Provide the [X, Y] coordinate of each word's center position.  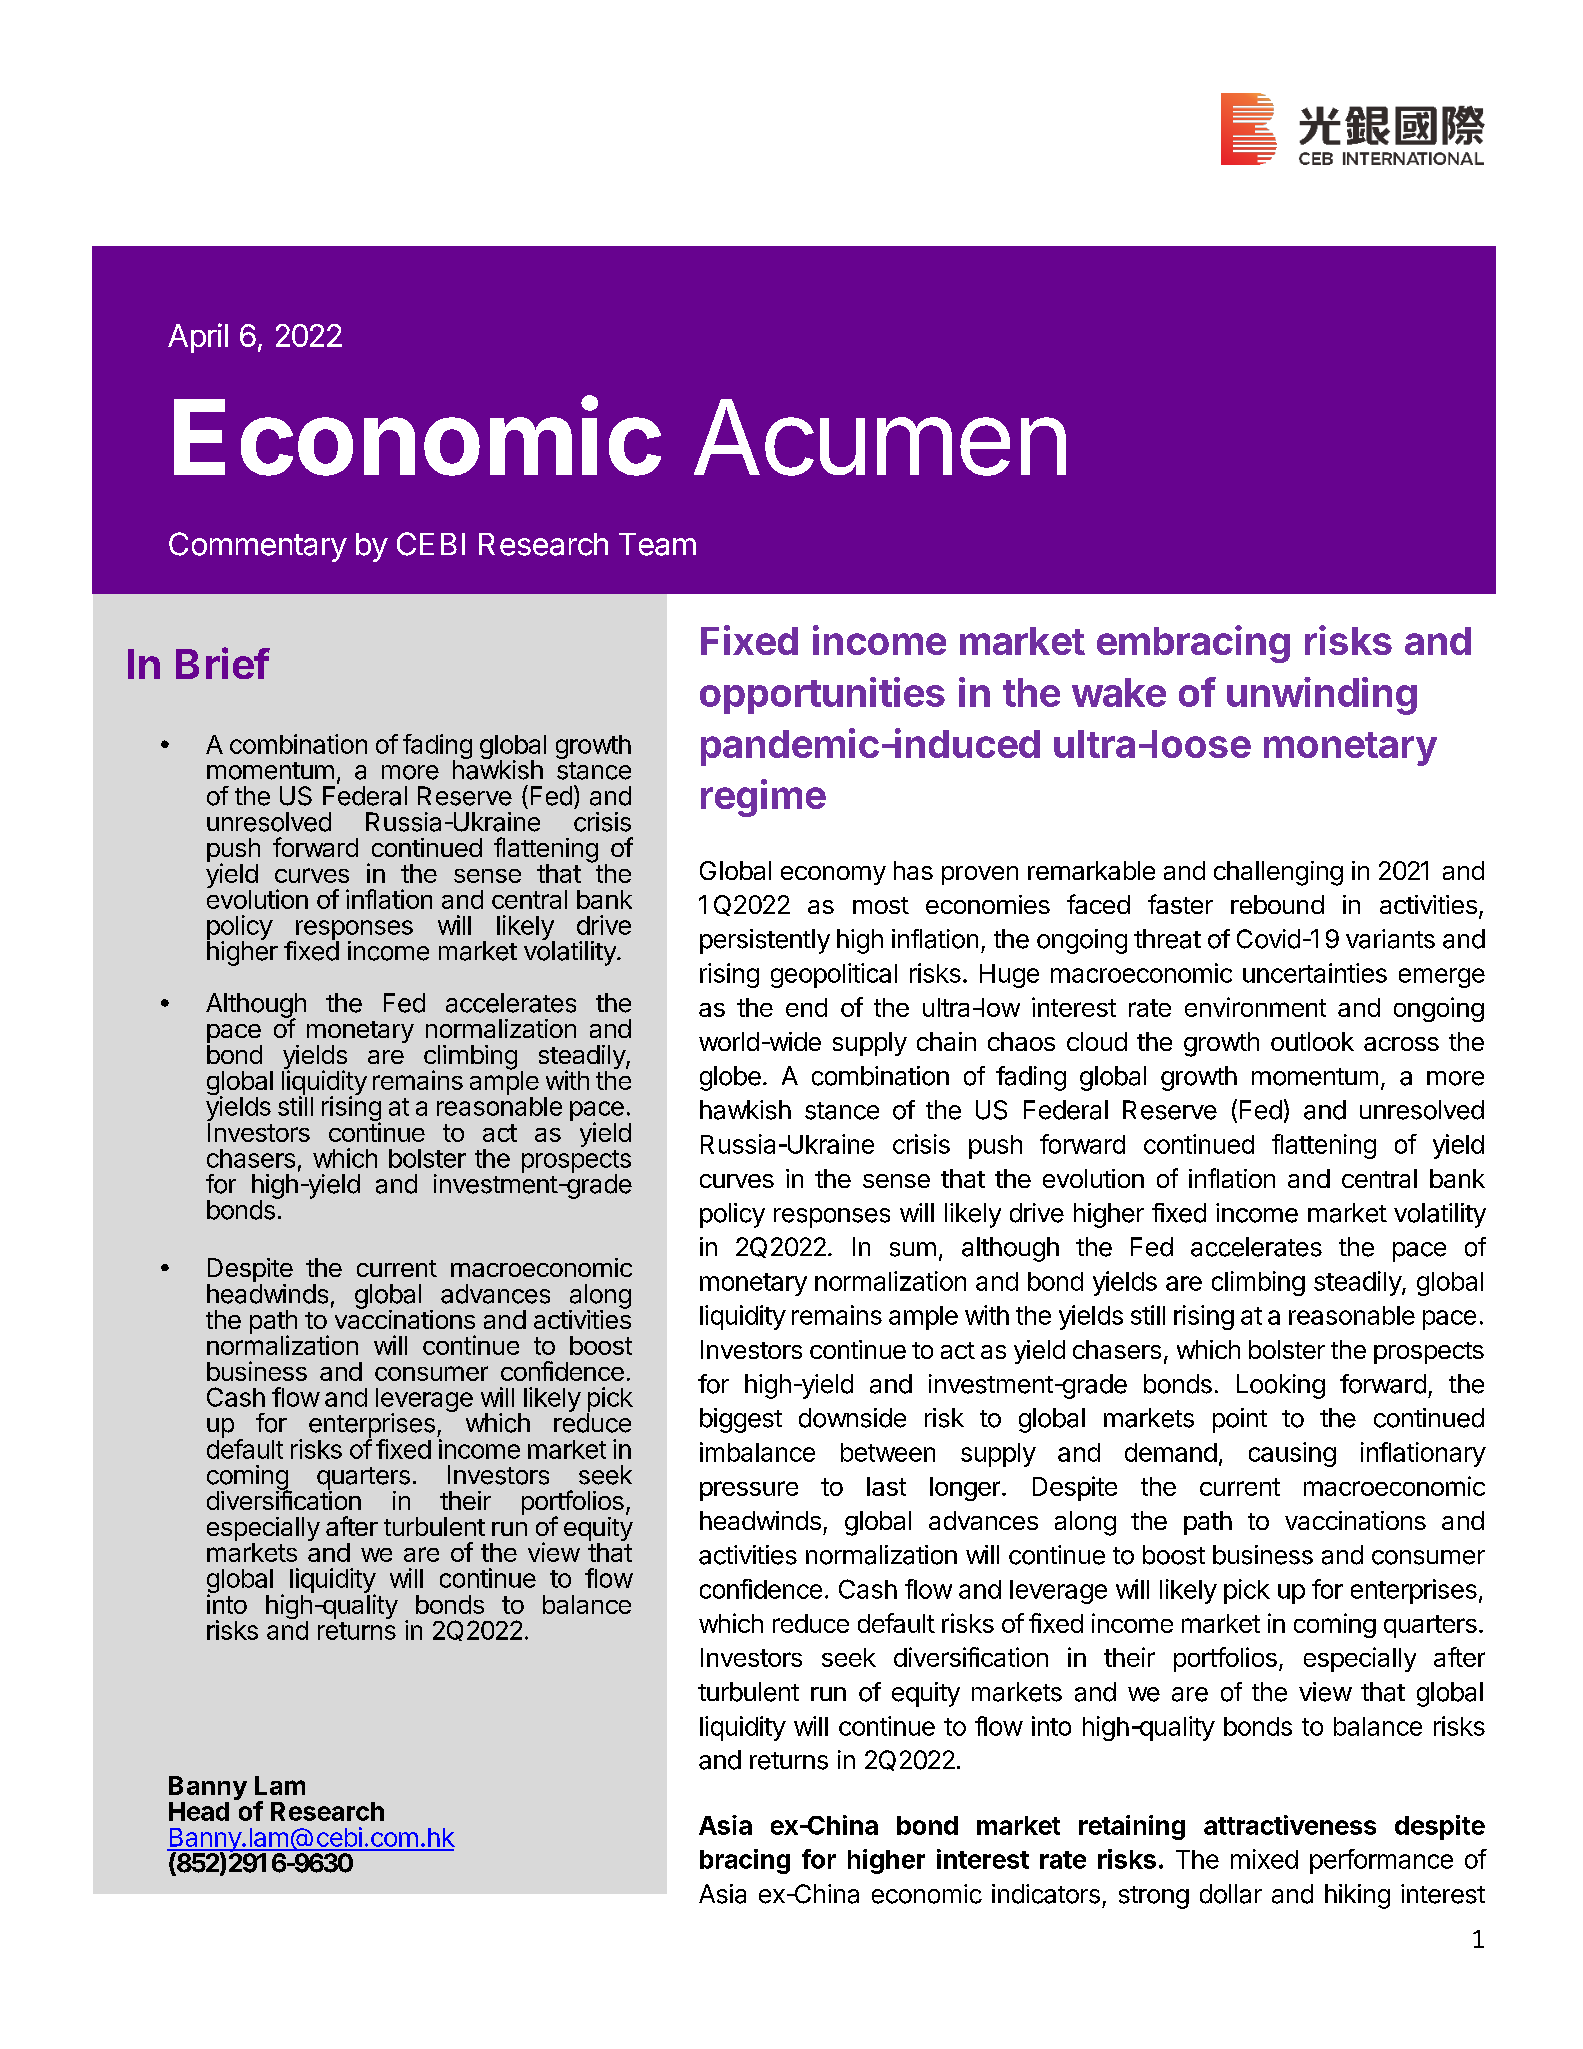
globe [730, 1078]
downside [852, 1418]
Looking [1281, 1386]
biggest [741, 1420]
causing [1292, 1454]
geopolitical [834, 975]
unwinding [1322, 696]
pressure [749, 1491]
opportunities [822, 695]
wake [1119, 692]
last [886, 1486]
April [198, 338]
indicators [1046, 1894]
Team [657, 544]
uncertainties [1315, 973]
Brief [223, 663]
